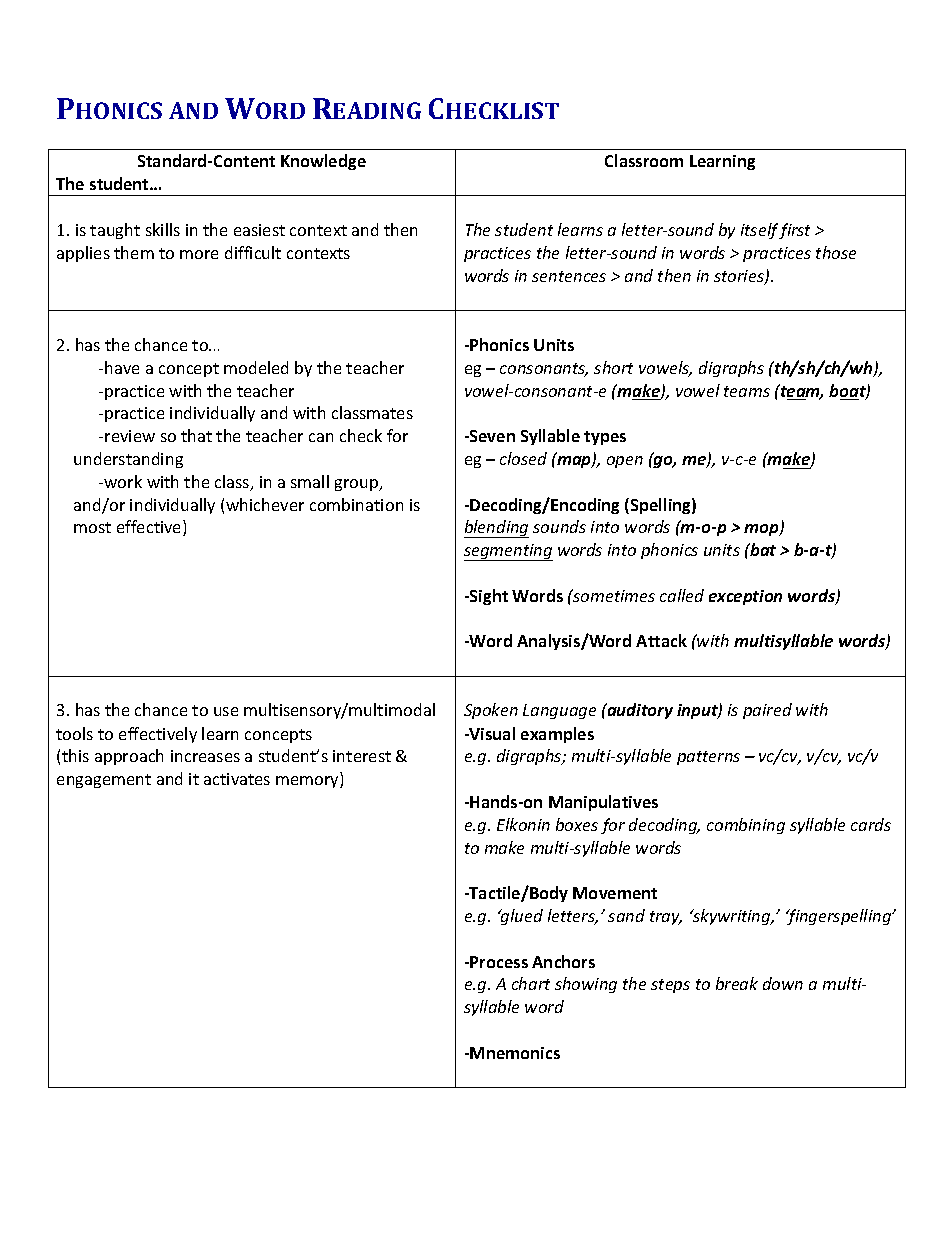  I want to click on skills, so click(163, 229).
